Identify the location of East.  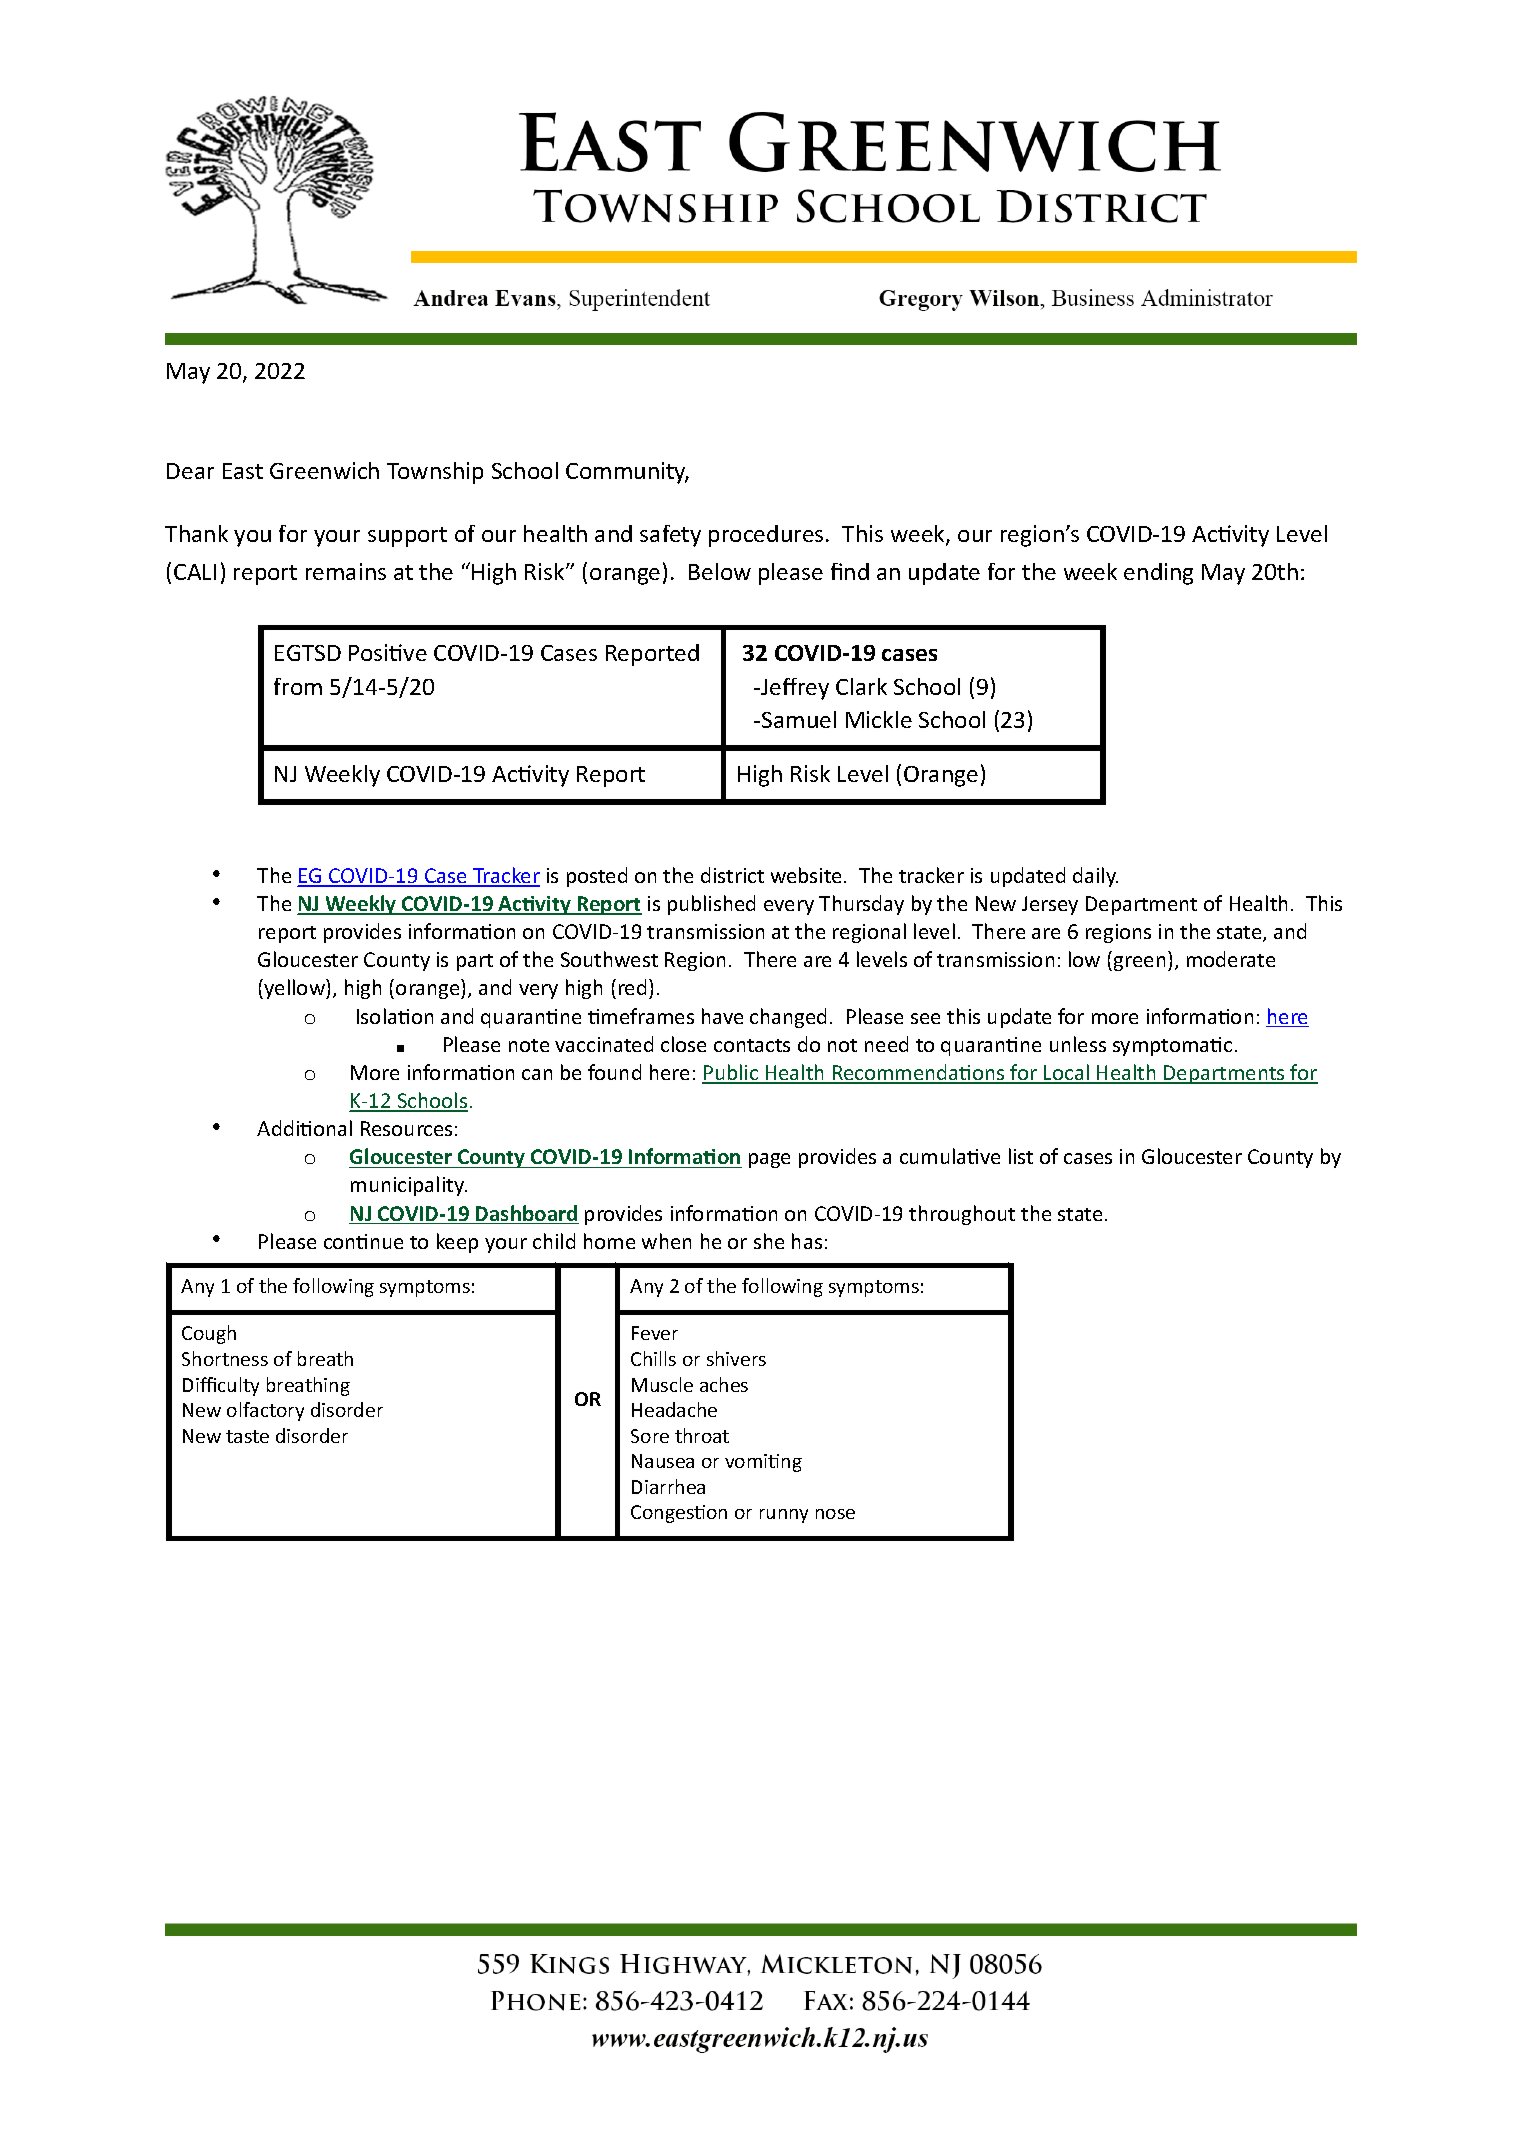
(243, 471).
